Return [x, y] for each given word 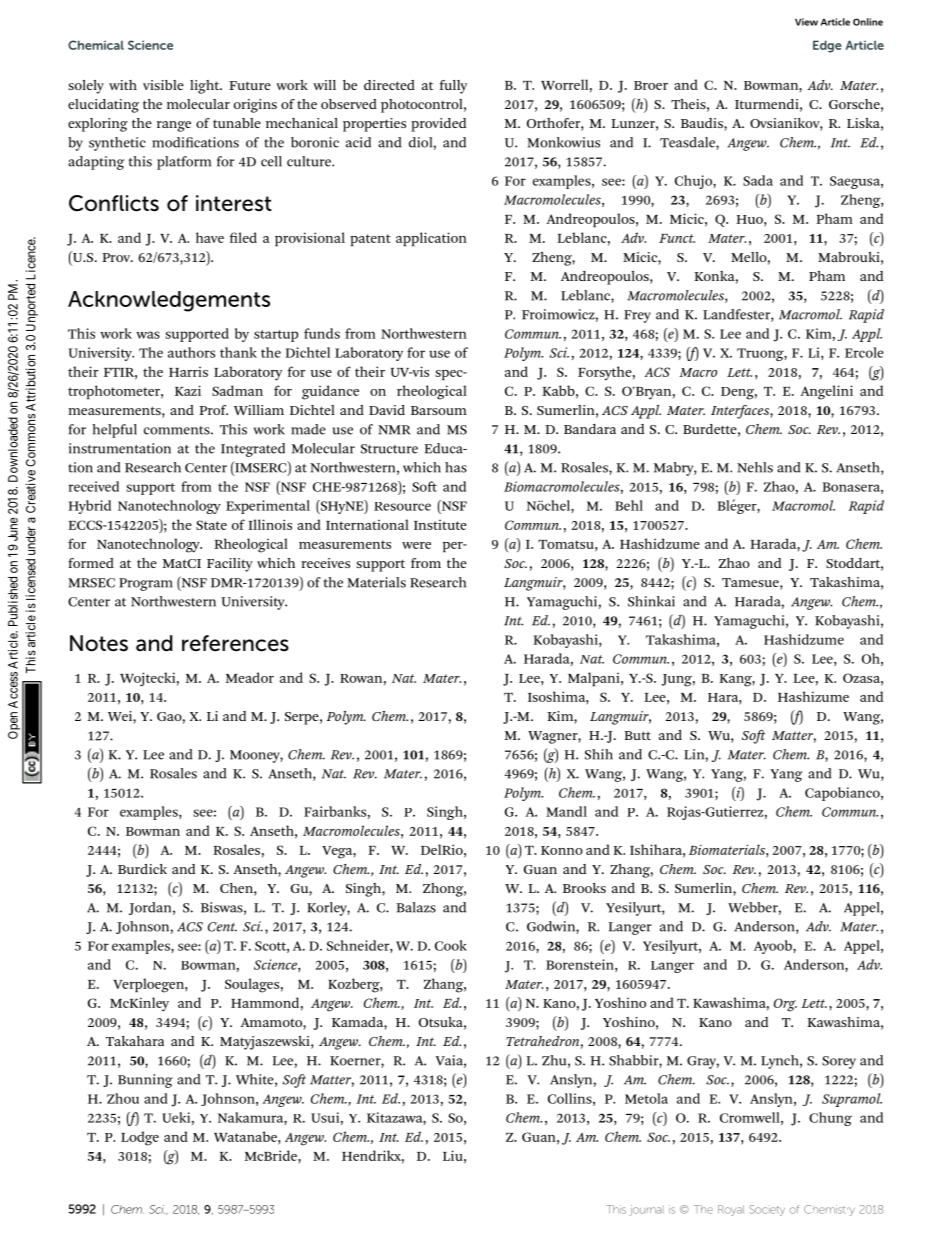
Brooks [584, 888]
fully [453, 87]
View [806, 22]
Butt [637, 735]
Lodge [140, 1138]
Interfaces [741, 412]
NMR [394, 430]
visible [163, 85]
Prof [213, 410]
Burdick [142, 869]
